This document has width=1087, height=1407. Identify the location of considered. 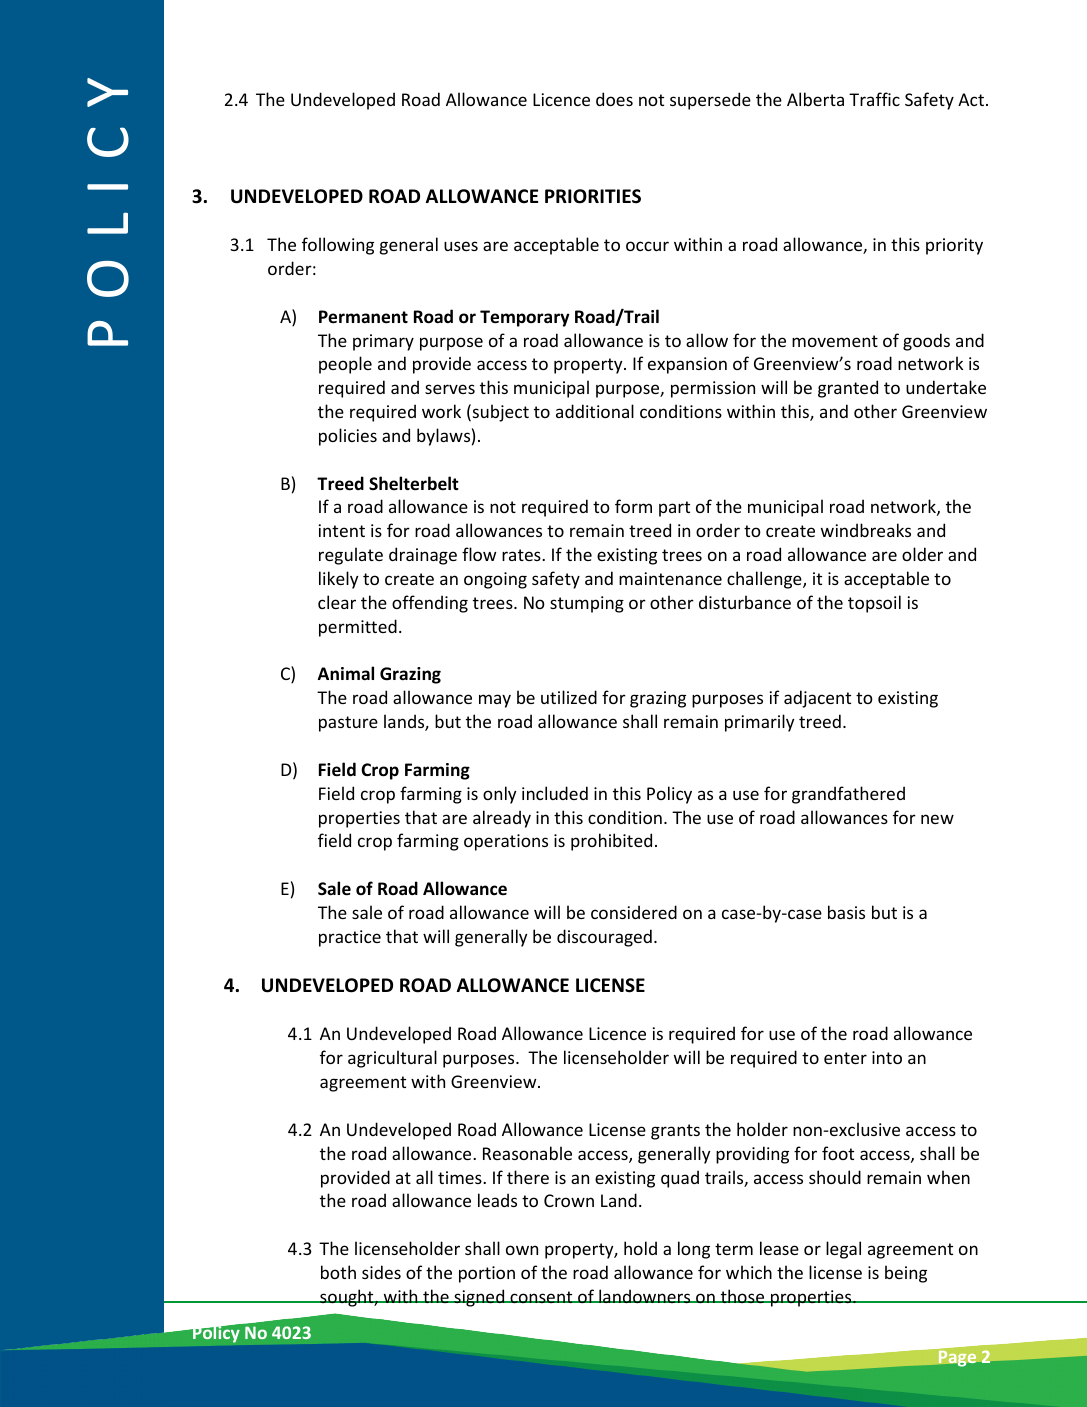
(634, 912).
